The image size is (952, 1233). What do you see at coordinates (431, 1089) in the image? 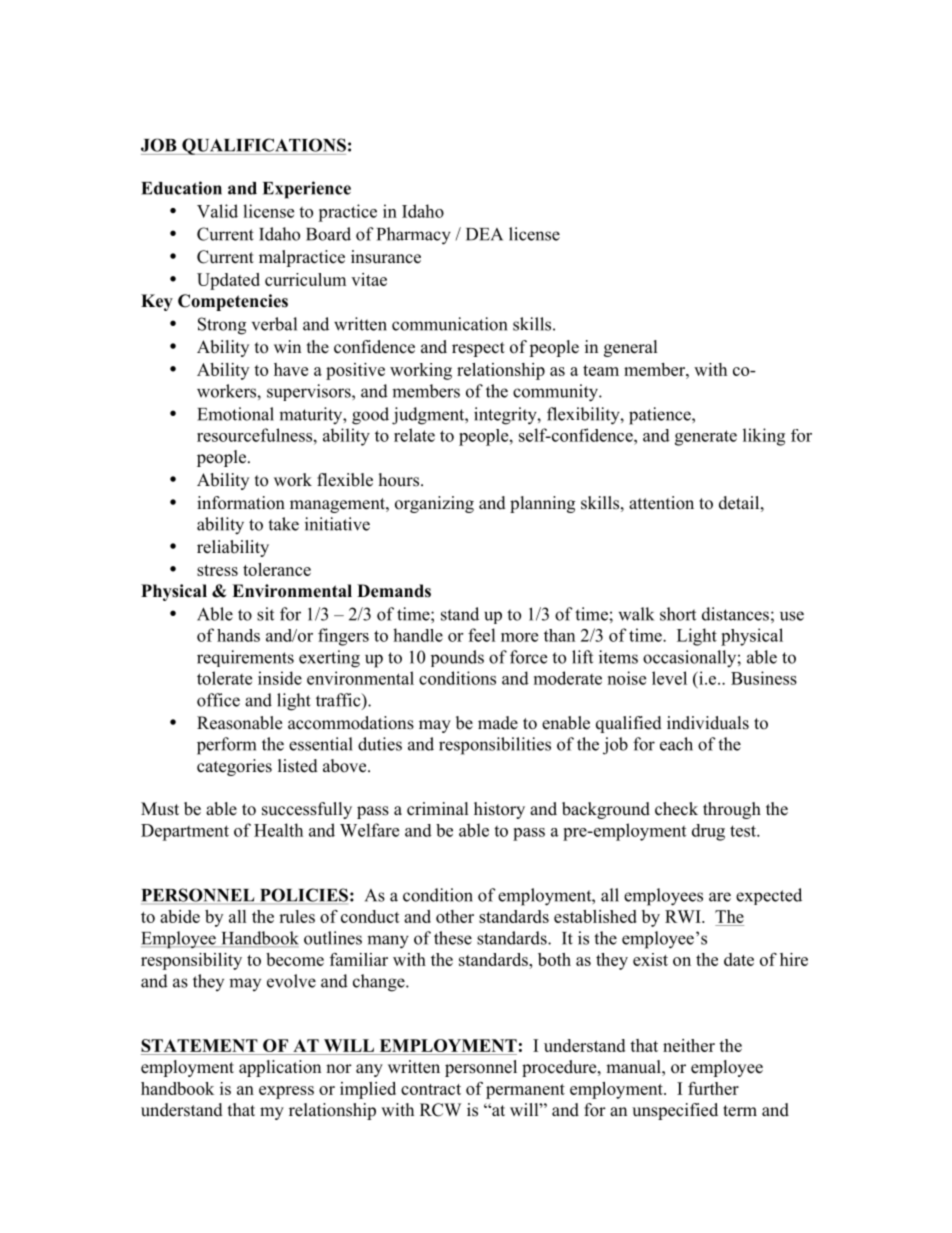
I see `contract` at bounding box center [431, 1089].
